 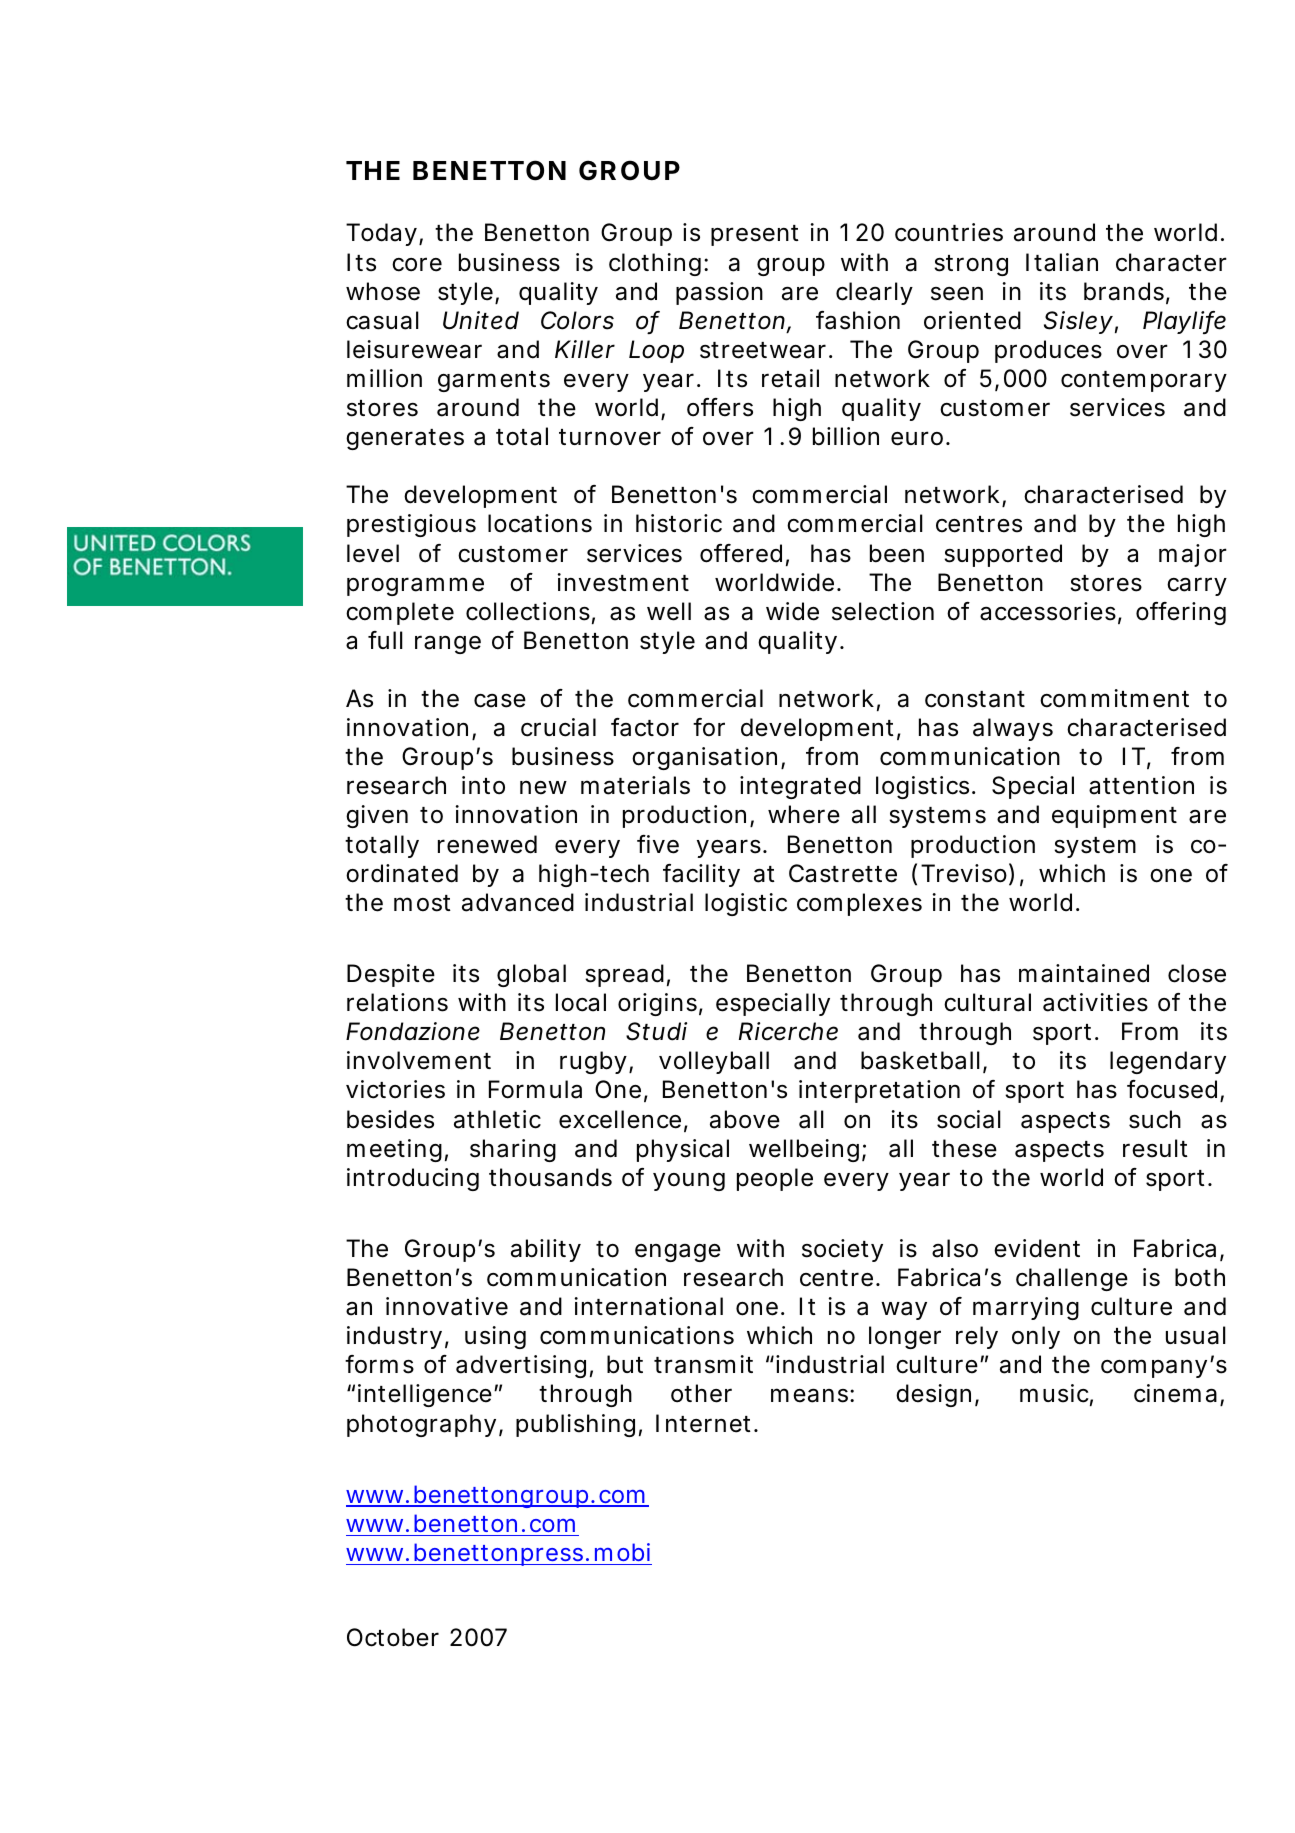 I want to click on people, so click(x=775, y=1179).
